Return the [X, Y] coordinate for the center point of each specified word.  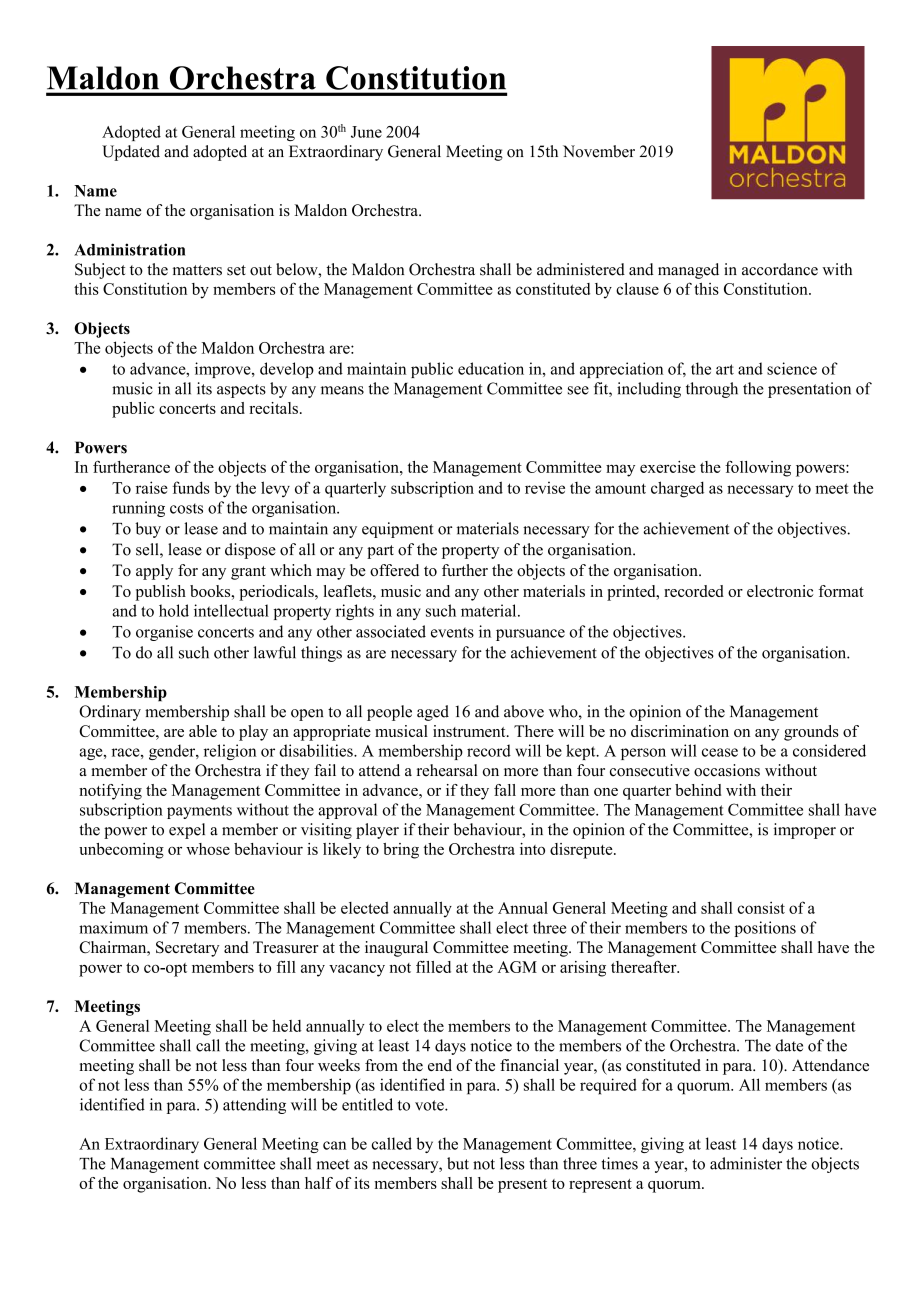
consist [761, 907]
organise [164, 633]
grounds [811, 733]
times [620, 1163]
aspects [241, 391]
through [712, 390]
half [319, 1183]
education [491, 368]
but [458, 1163]
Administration [129, 249]
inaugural [396, 949]
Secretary [187, 949]
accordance [780, 269]
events [452, 632]
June [366, 132]
